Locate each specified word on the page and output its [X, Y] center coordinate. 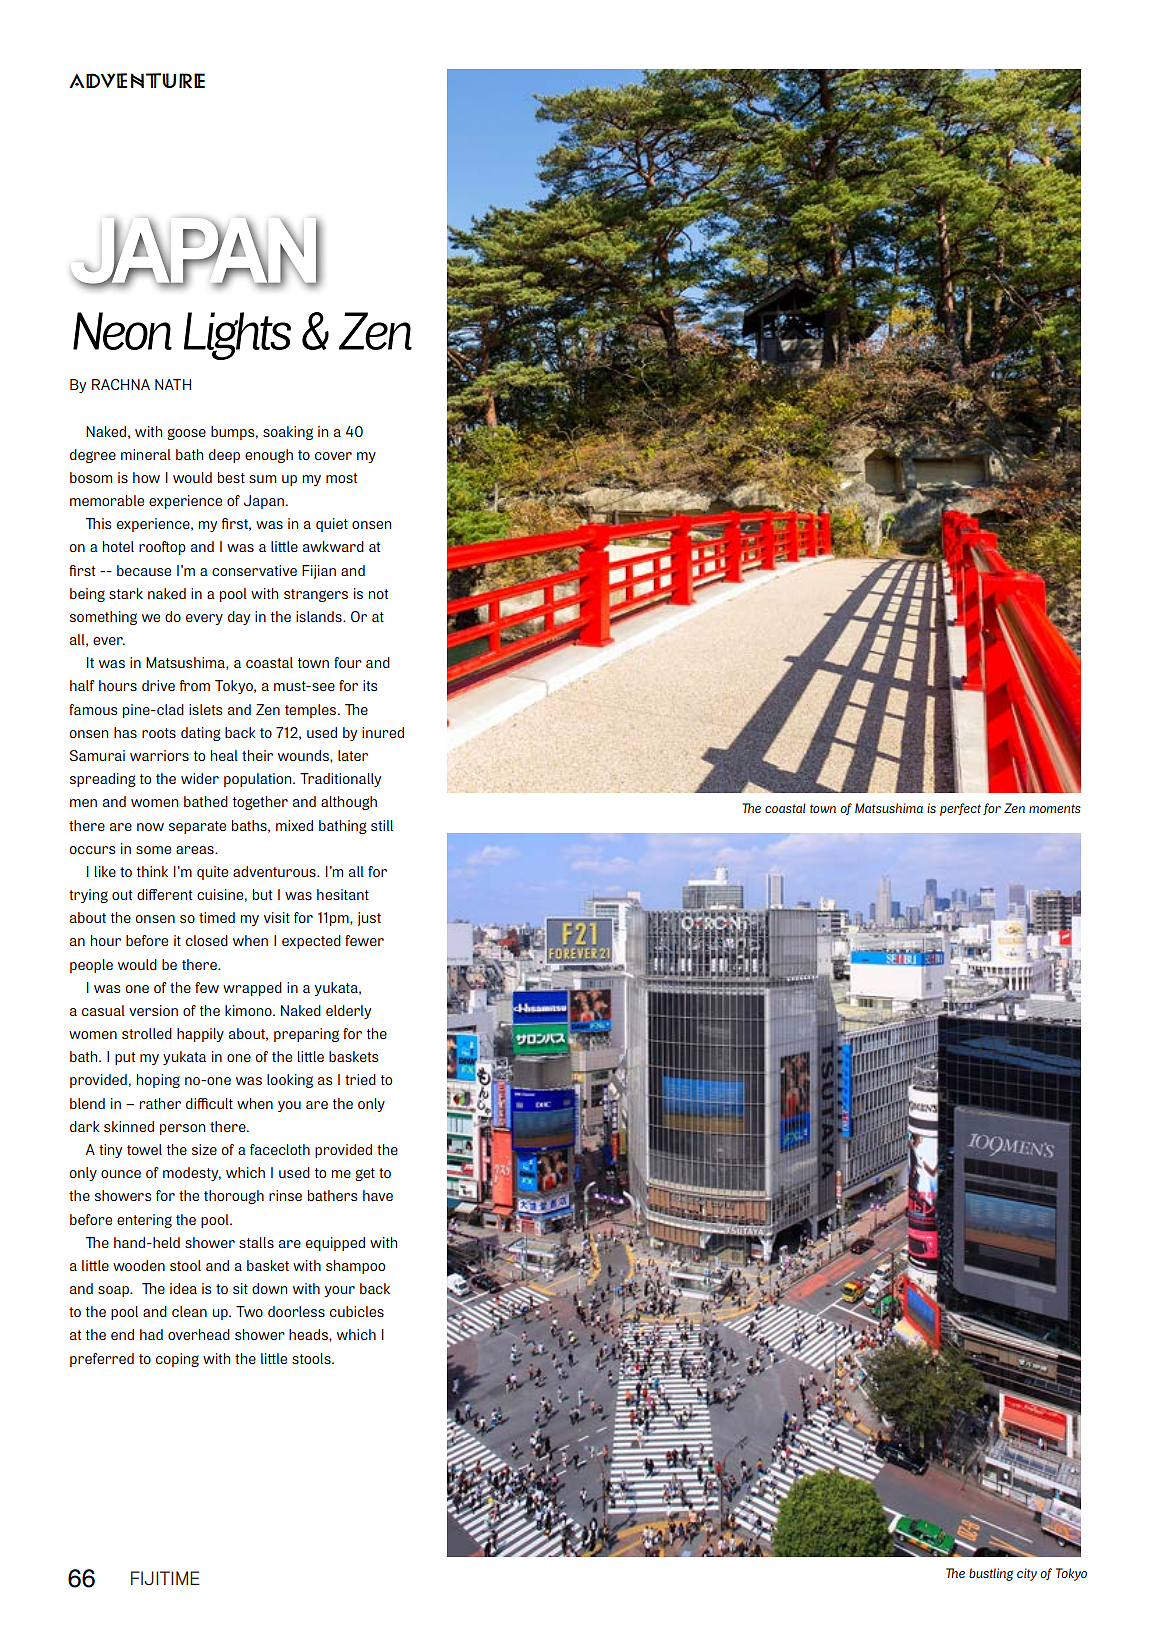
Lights [237, 336]
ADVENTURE [137, 81]
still [382, 825]
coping [177, 1360]
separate [197, 827]
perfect [960, 809]
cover [333, 456]
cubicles [357, 1311]
